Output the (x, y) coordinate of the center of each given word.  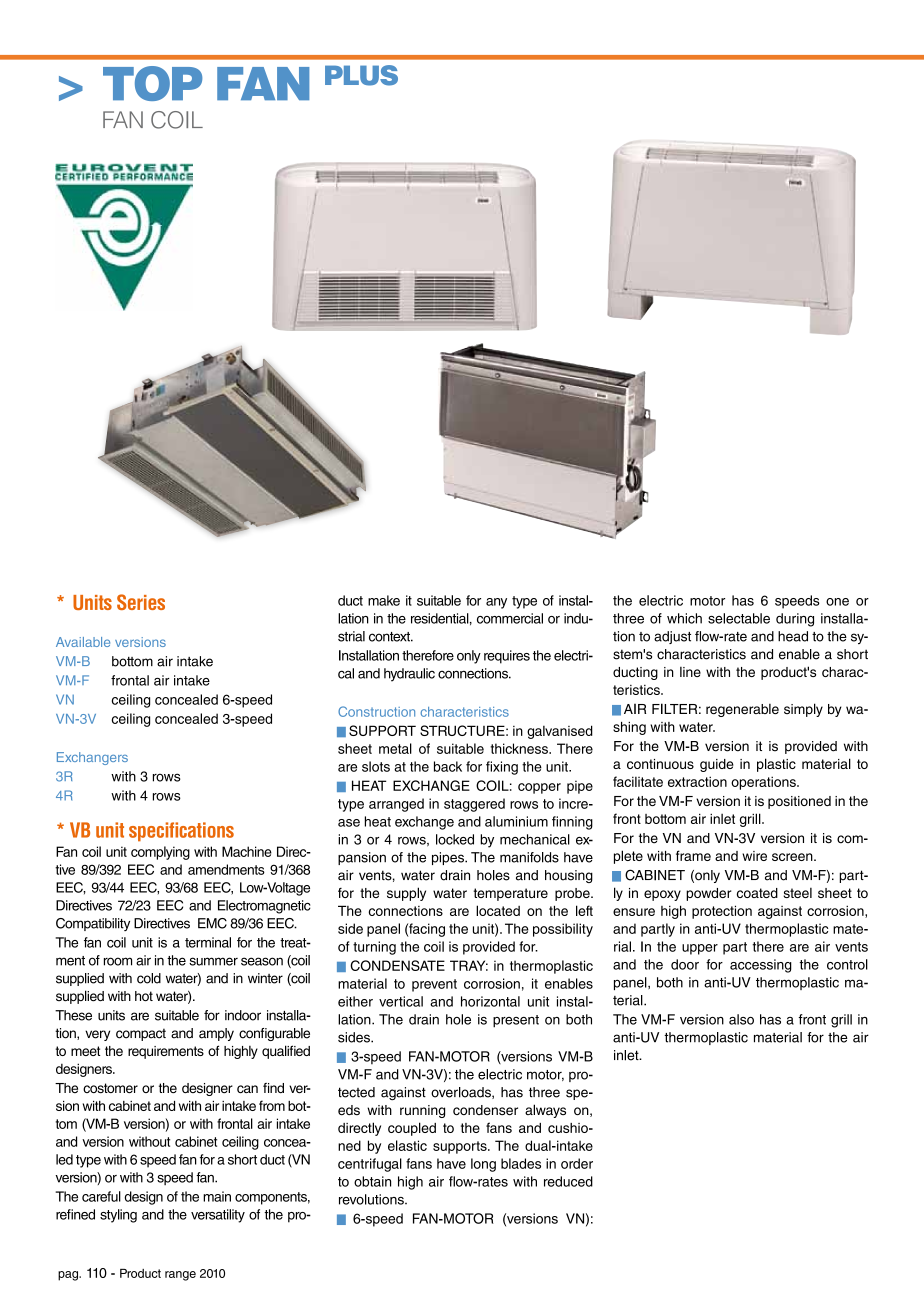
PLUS (361, 75)
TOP (152, 83)
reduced (568, 1181)
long (483, 1165)
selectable (739, 618)
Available (83, 642)
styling (118, 1216)
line (690, 672)
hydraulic (409, 675)
